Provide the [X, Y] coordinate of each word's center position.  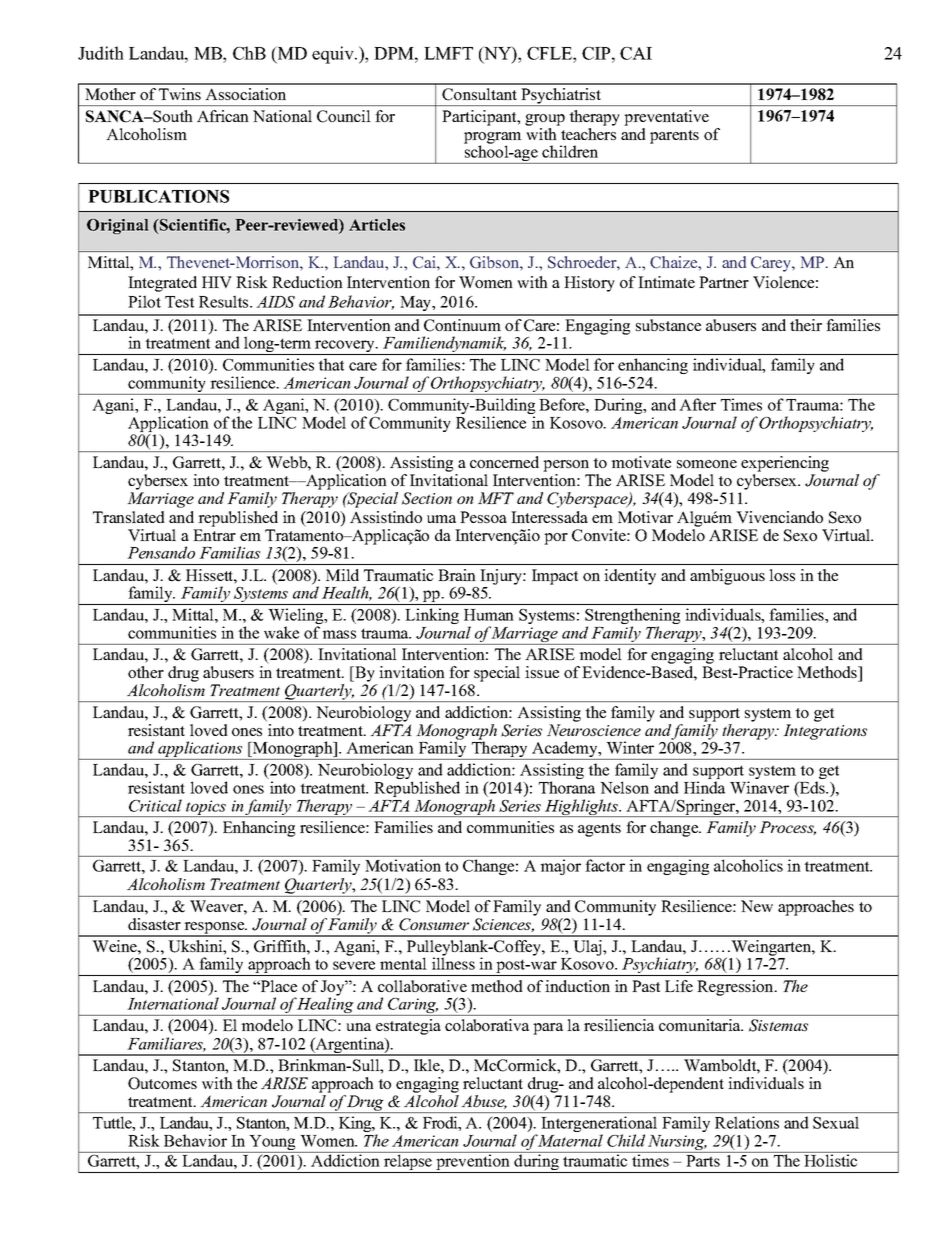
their [806, 325]
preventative [666, 118]
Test [179, 302]
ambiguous [727, 577]
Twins [180, 94]
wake [281, 632]
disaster [154, 924]
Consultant [479, 94]
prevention [473, 1162]
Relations [747, 1122]
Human [489, 615]
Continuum [462, 325]
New [757, 906]
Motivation [403, 865]
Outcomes [162, 1083]
